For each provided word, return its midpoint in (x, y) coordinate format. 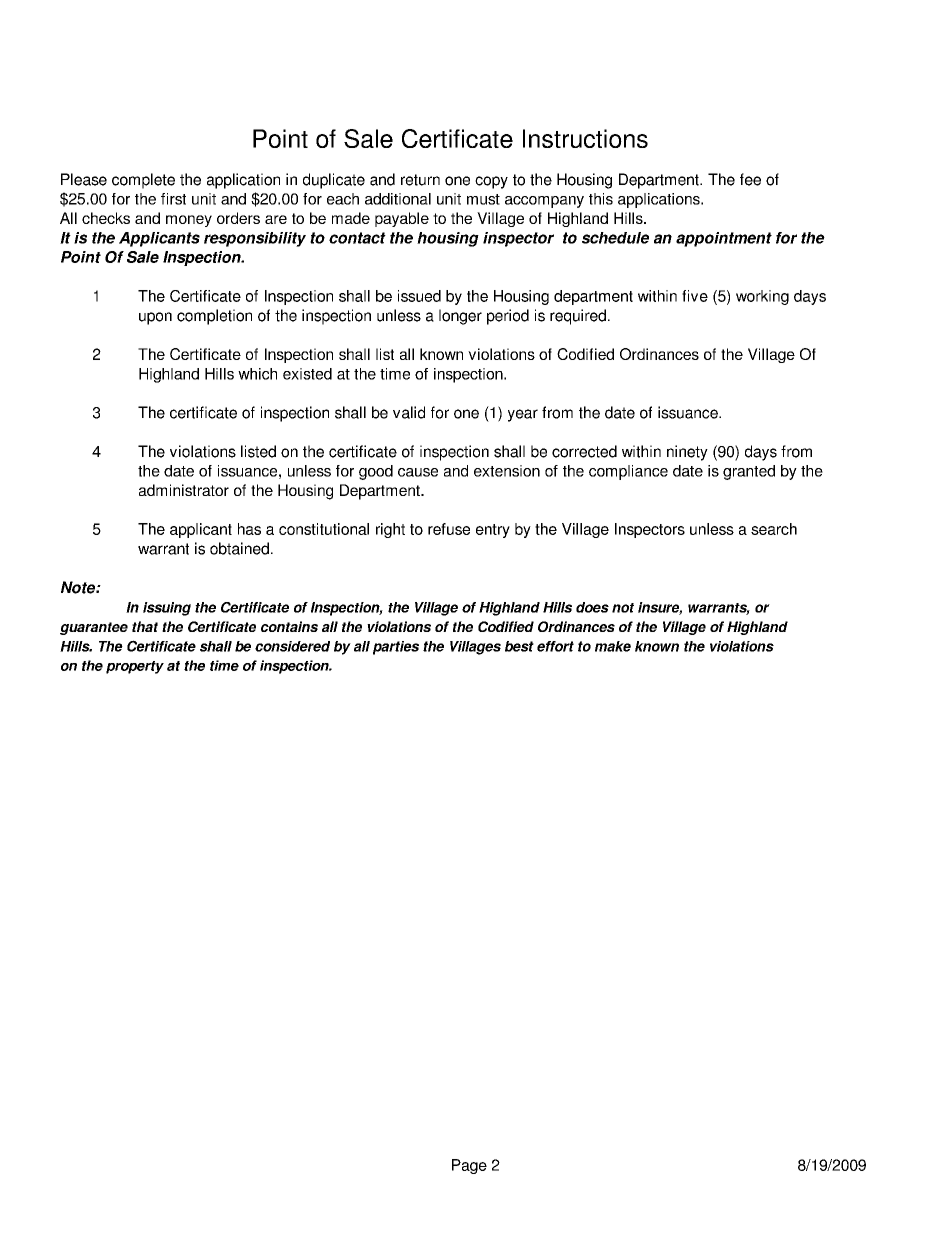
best (519, 646)
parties (396, 648)
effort (555, 646)
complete (143, 181)
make (613, 646)
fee (750, 179)
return (420, 180)
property (135, 667)
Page (469, 1166)
